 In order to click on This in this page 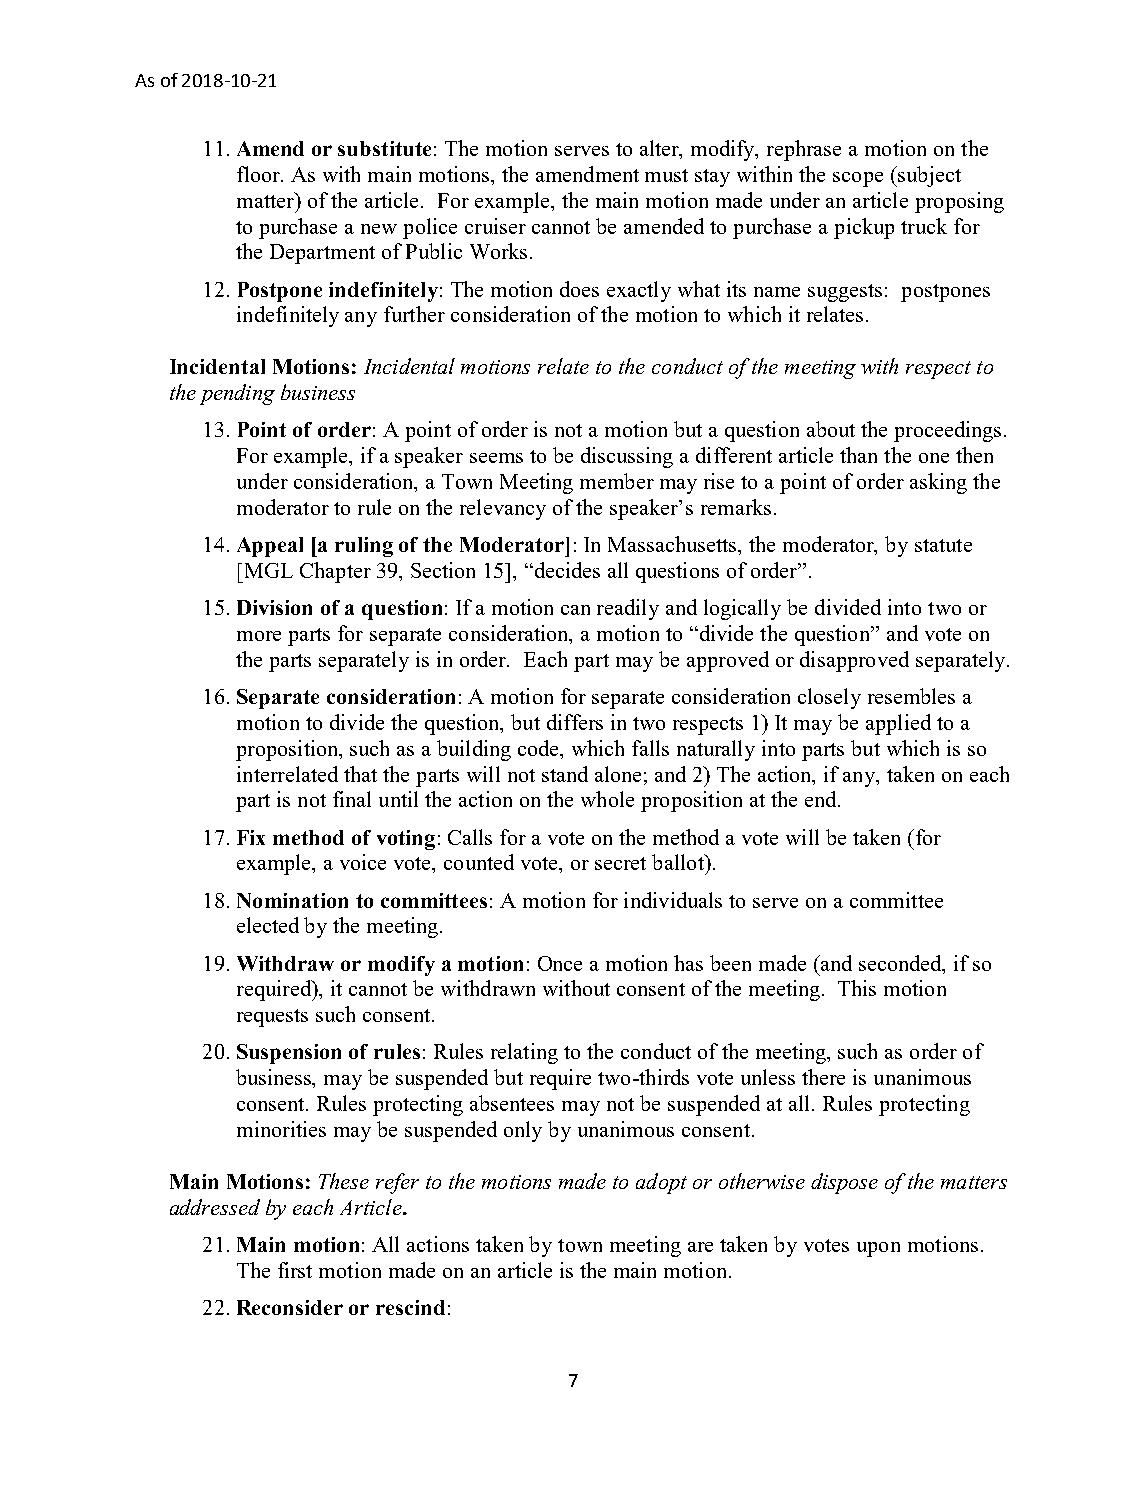, I will do `click(857, 988)`.
